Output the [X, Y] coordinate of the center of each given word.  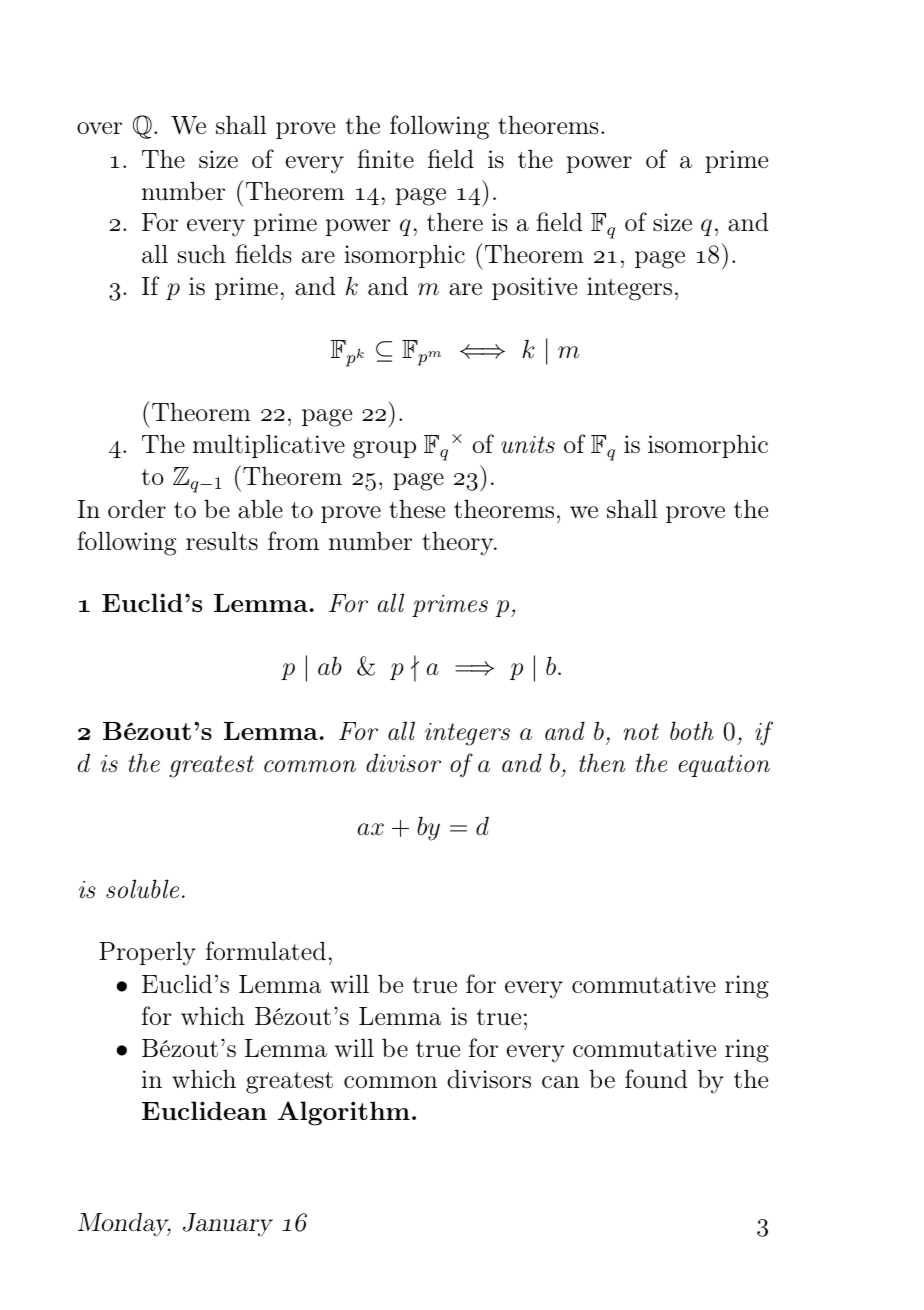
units [528, 444]
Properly [147, 953]
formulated [266, 951]
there [455, 222]
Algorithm [344, 1113]
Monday [124, 1224]
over [99, 128]
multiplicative [269, 446]
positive [534, 288]
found [656, 1079]
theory [459, 543]
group [384, 450]
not [641, 732]
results [222, 541]
